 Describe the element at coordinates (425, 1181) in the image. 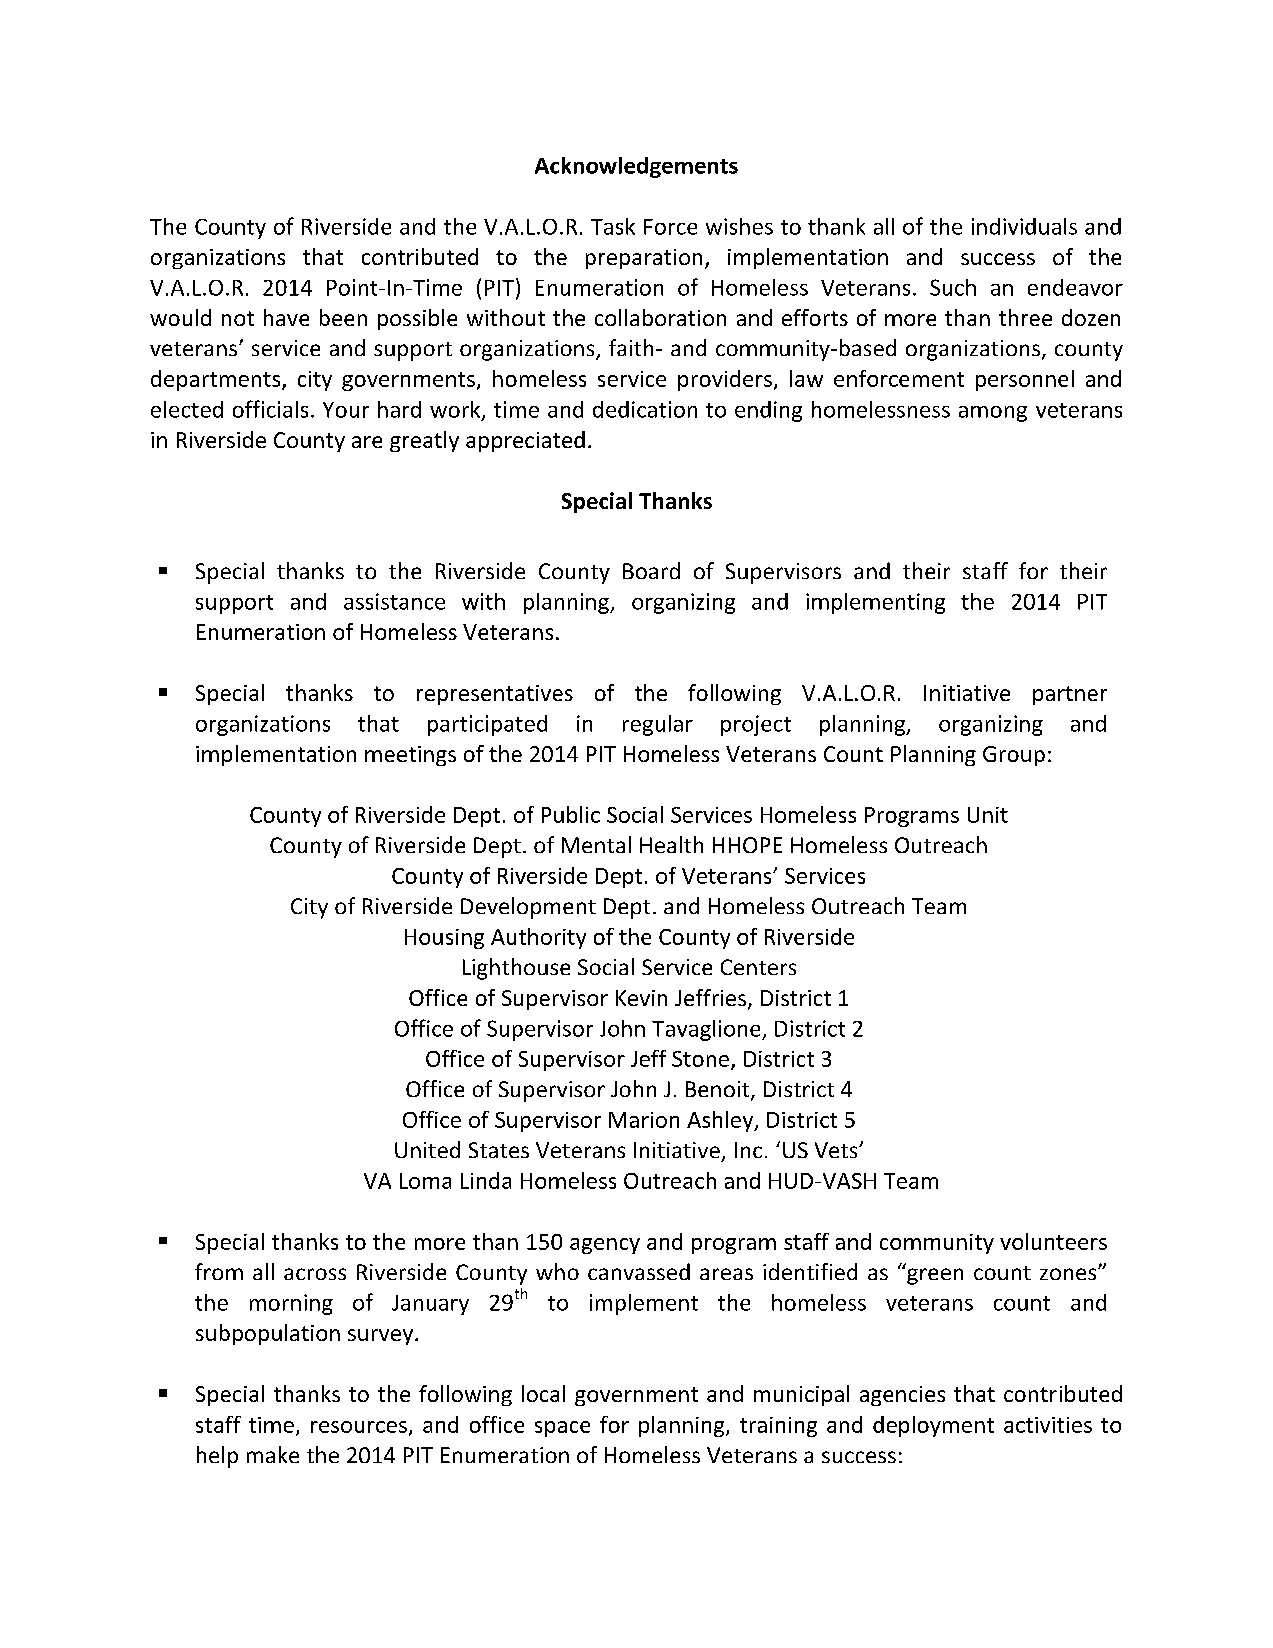

I see `Loma` at that location.
